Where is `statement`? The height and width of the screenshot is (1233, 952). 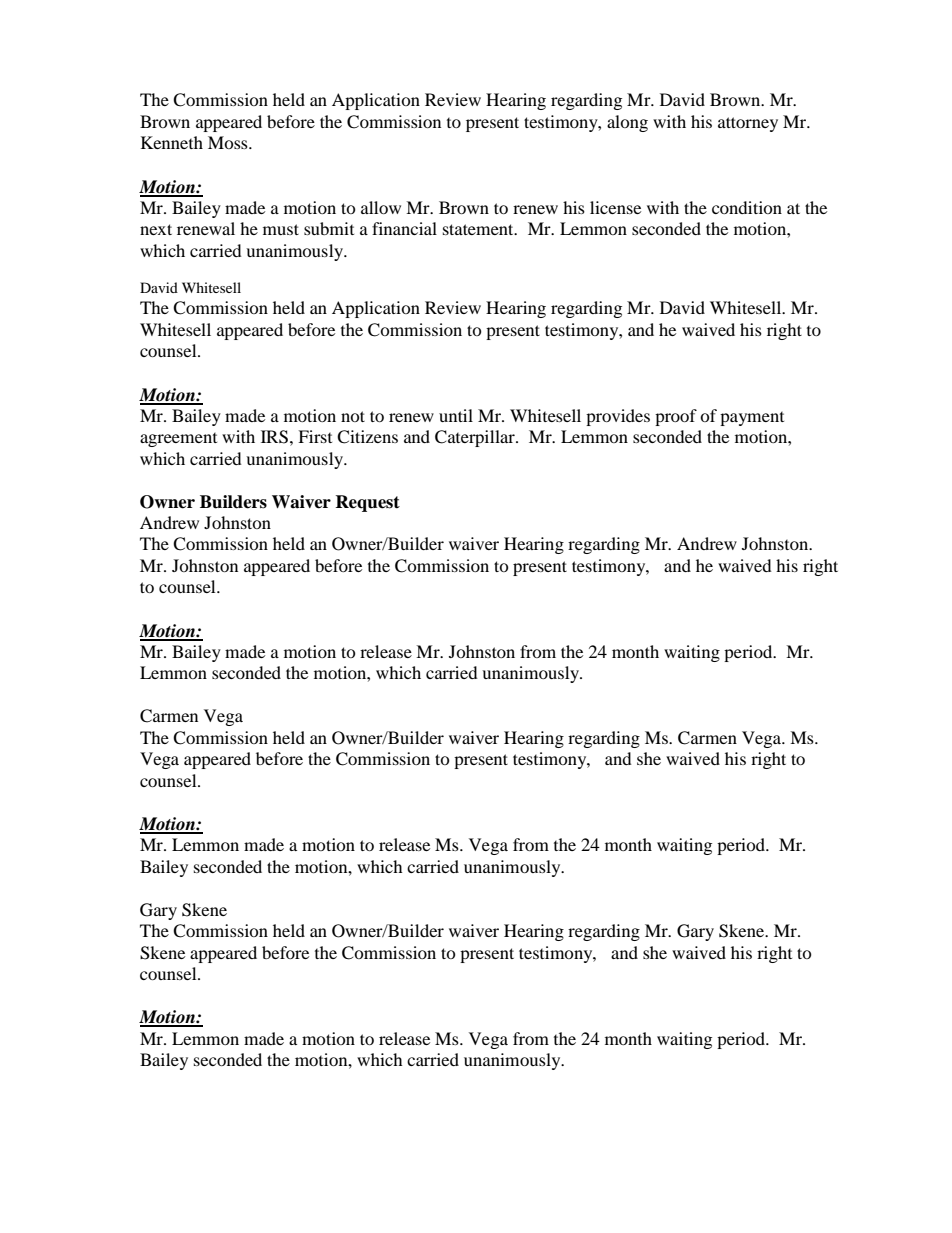
statement is located at coordinates (479, 229).
